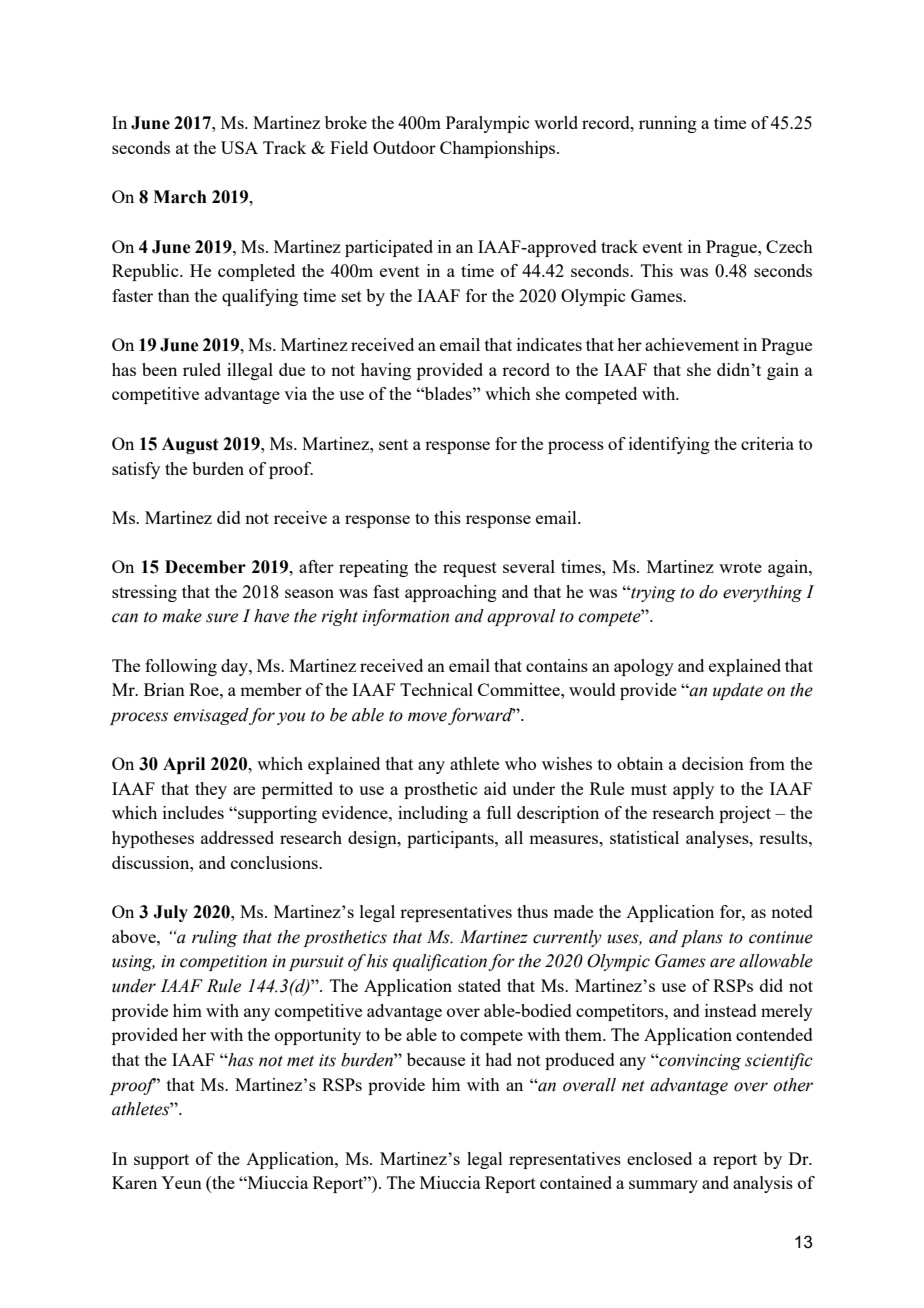 The height and width of the screenshot is (1308, 924). What do you see at coordinates (451, 839) in the screenshot?
I see `participants` at bounding box center [451, 839].
